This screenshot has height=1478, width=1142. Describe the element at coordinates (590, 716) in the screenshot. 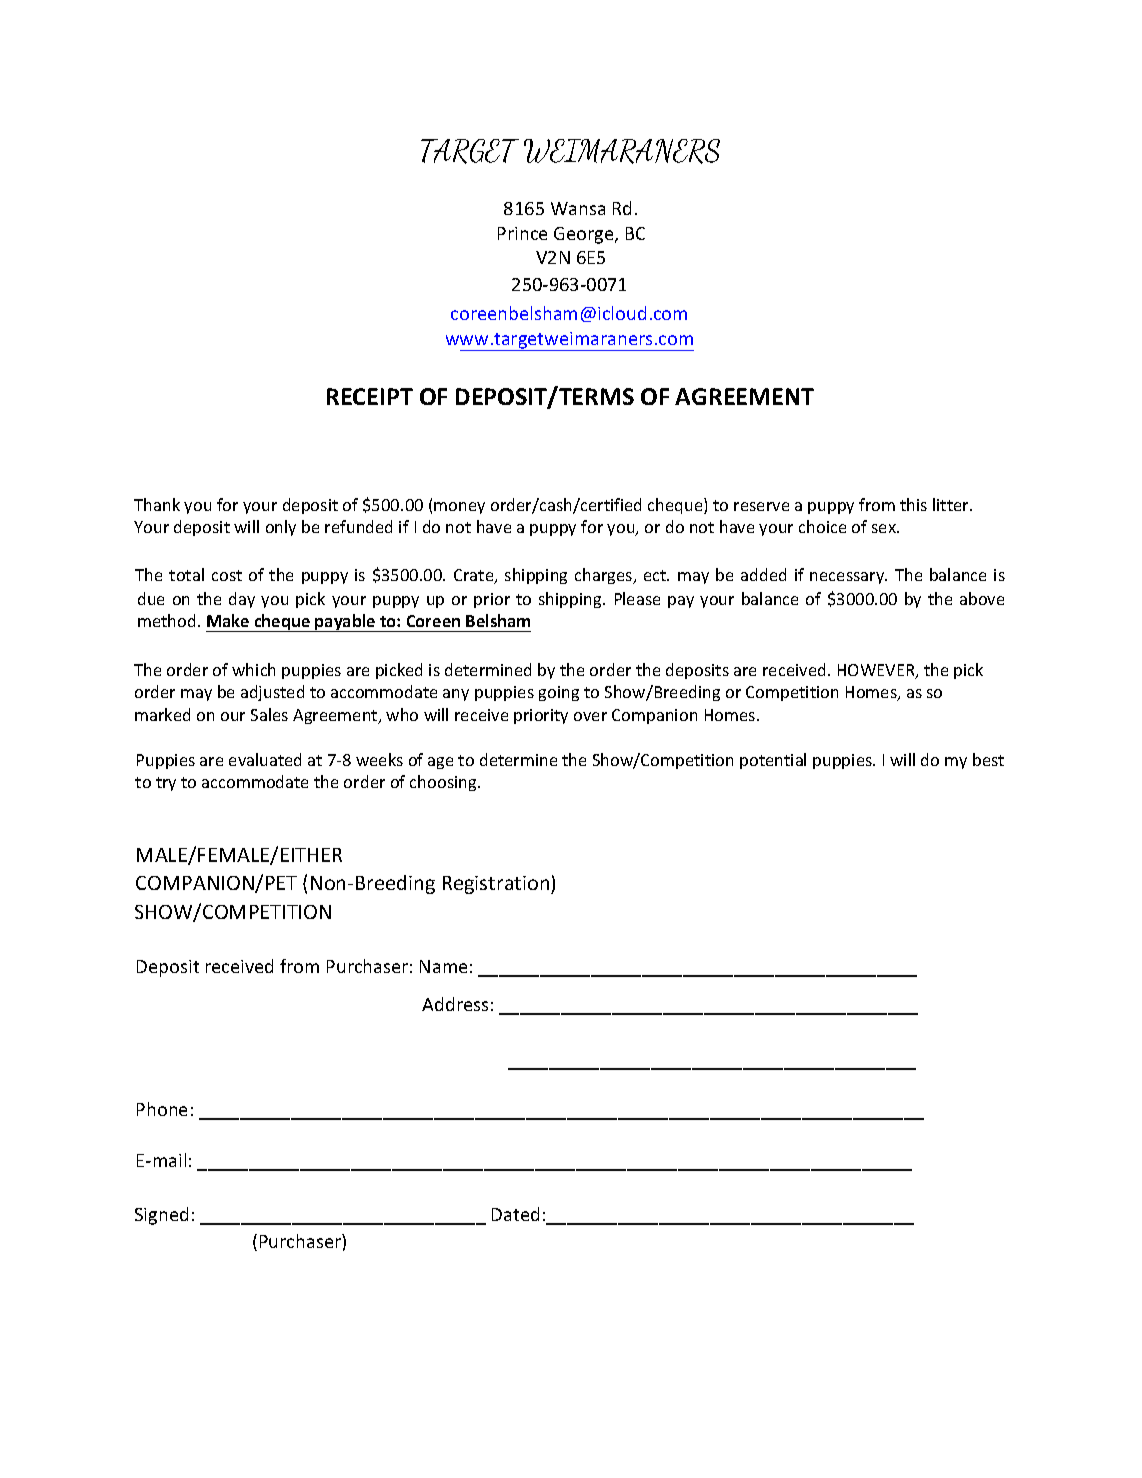

I see `over` at that location.
